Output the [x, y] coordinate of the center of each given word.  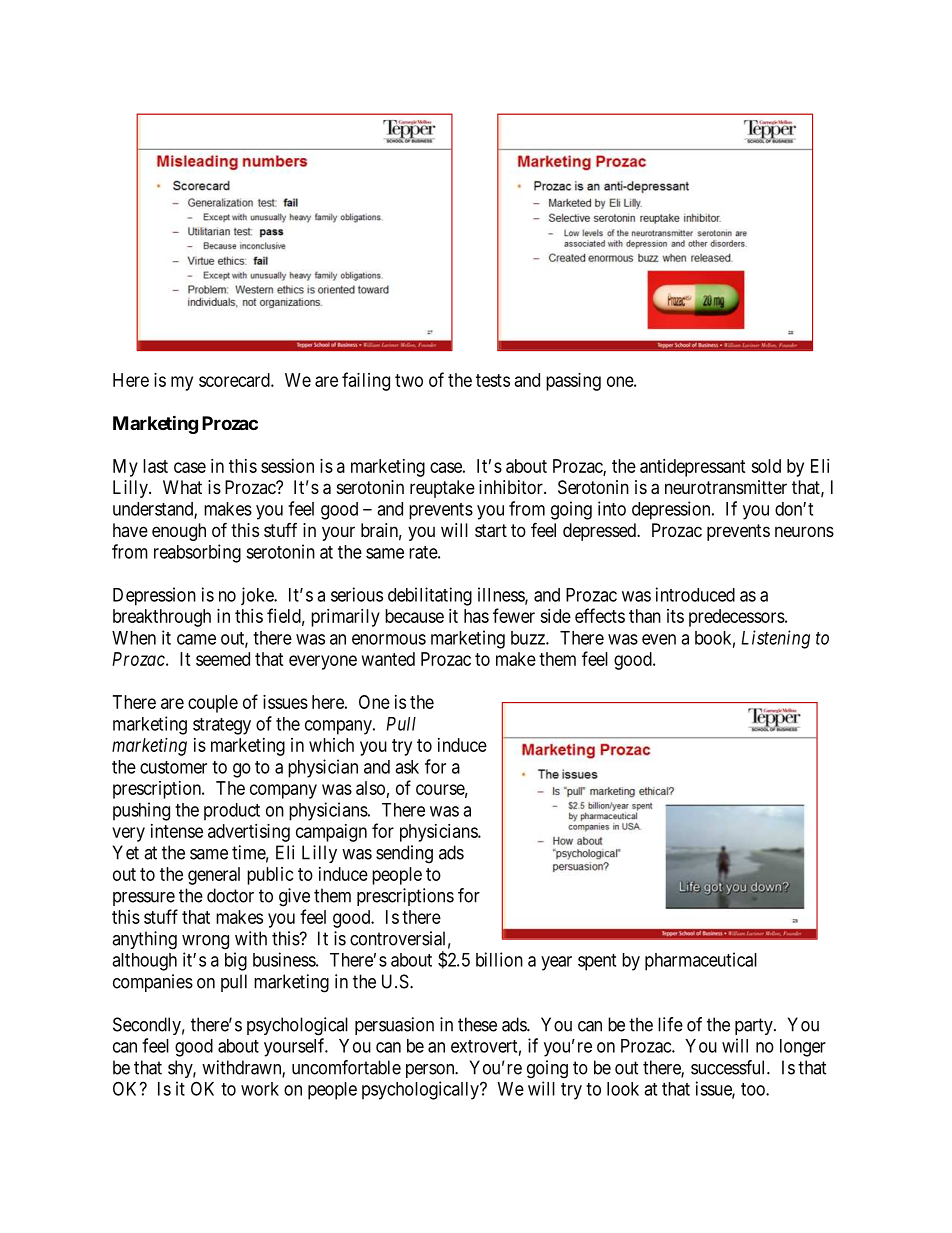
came [196, 639]
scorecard [235, 380]
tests [493, 380]
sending [404, 854]
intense [177, 831]
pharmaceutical [701, 961]
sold [766, 466]
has [476, 616]
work [260, 1089]
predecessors [737, 618]
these [477, 1024]
